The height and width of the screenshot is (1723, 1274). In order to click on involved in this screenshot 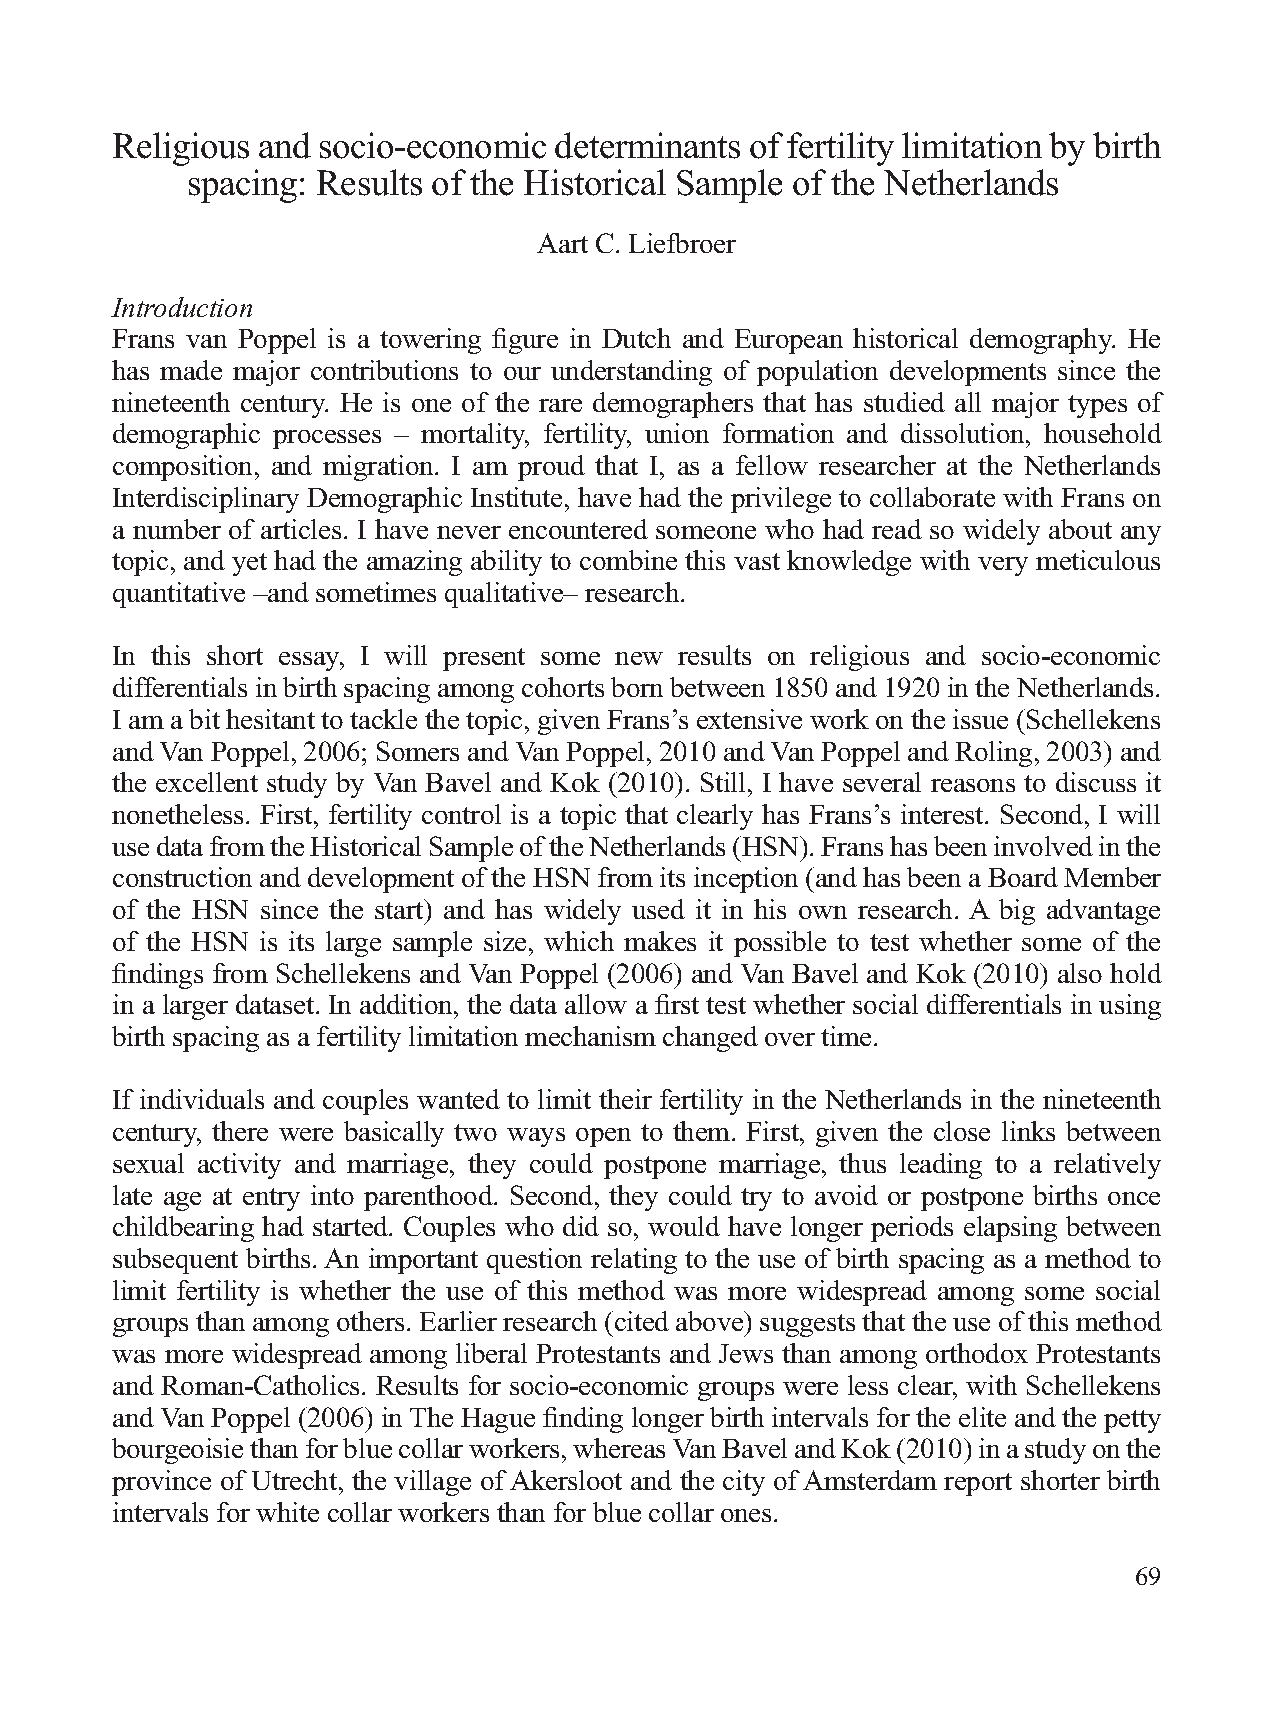, I will do `click(1043, 846)`.
